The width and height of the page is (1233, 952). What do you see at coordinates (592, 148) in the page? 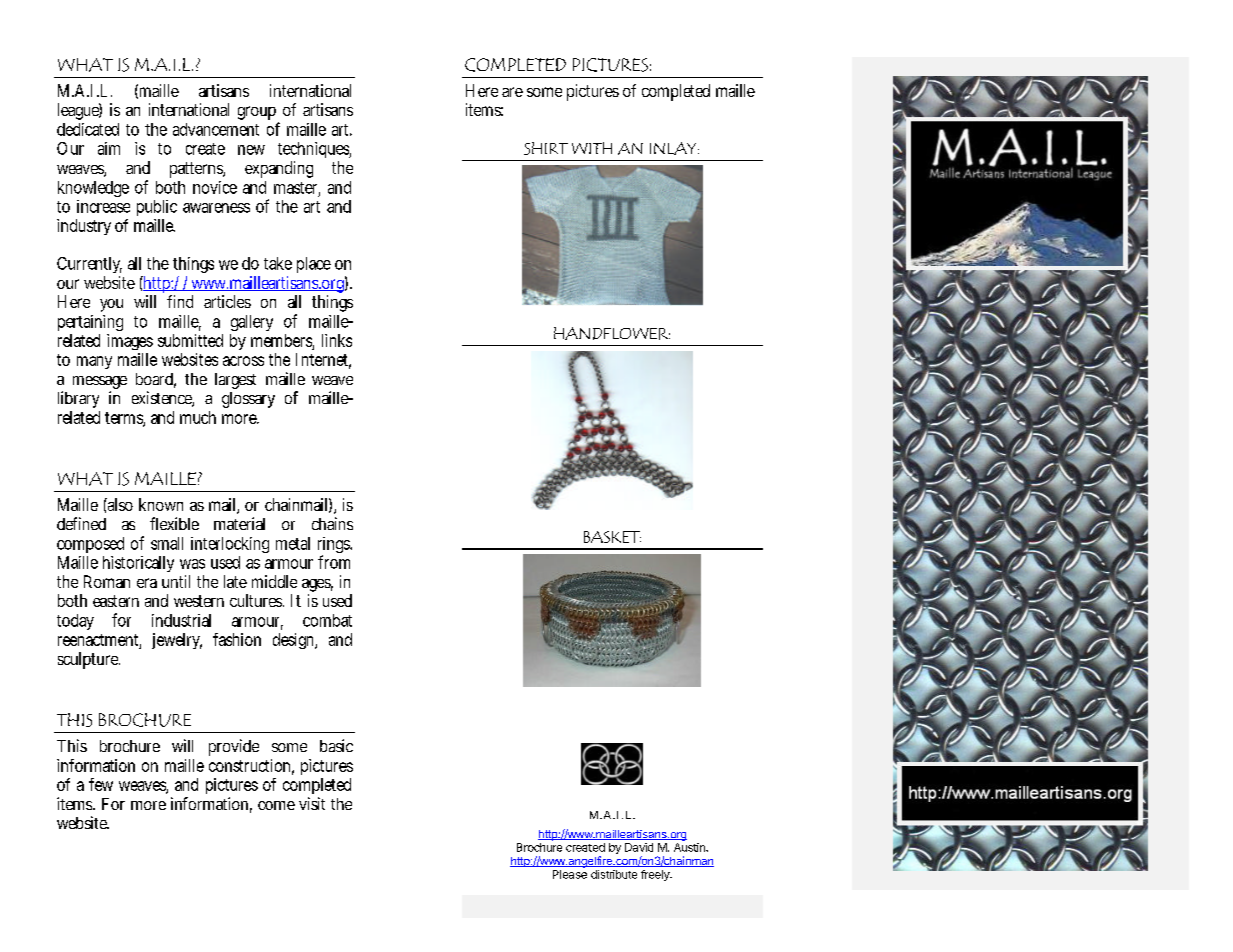
I see `WITH` at bounding box center [592, 148].
